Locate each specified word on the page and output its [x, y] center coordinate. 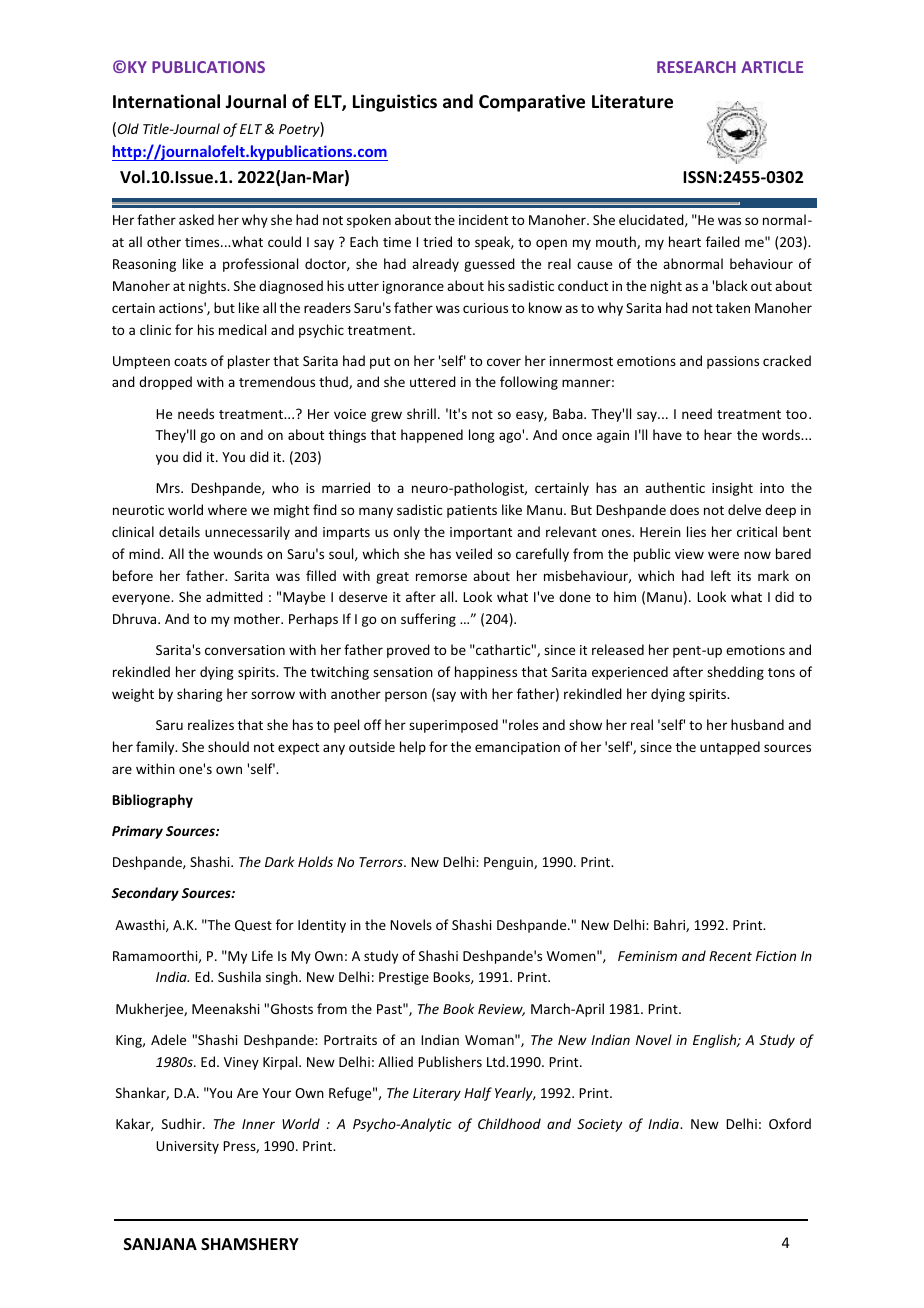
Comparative [532, 103]
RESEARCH [696, 67]
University [187, 1147]
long [482, 436]
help [413, 748]
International [166, 101]
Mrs [169, 488]
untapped [730, 748]
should [228, 746]
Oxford [790, 1123]
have [667, 434]
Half [478, 1094]
